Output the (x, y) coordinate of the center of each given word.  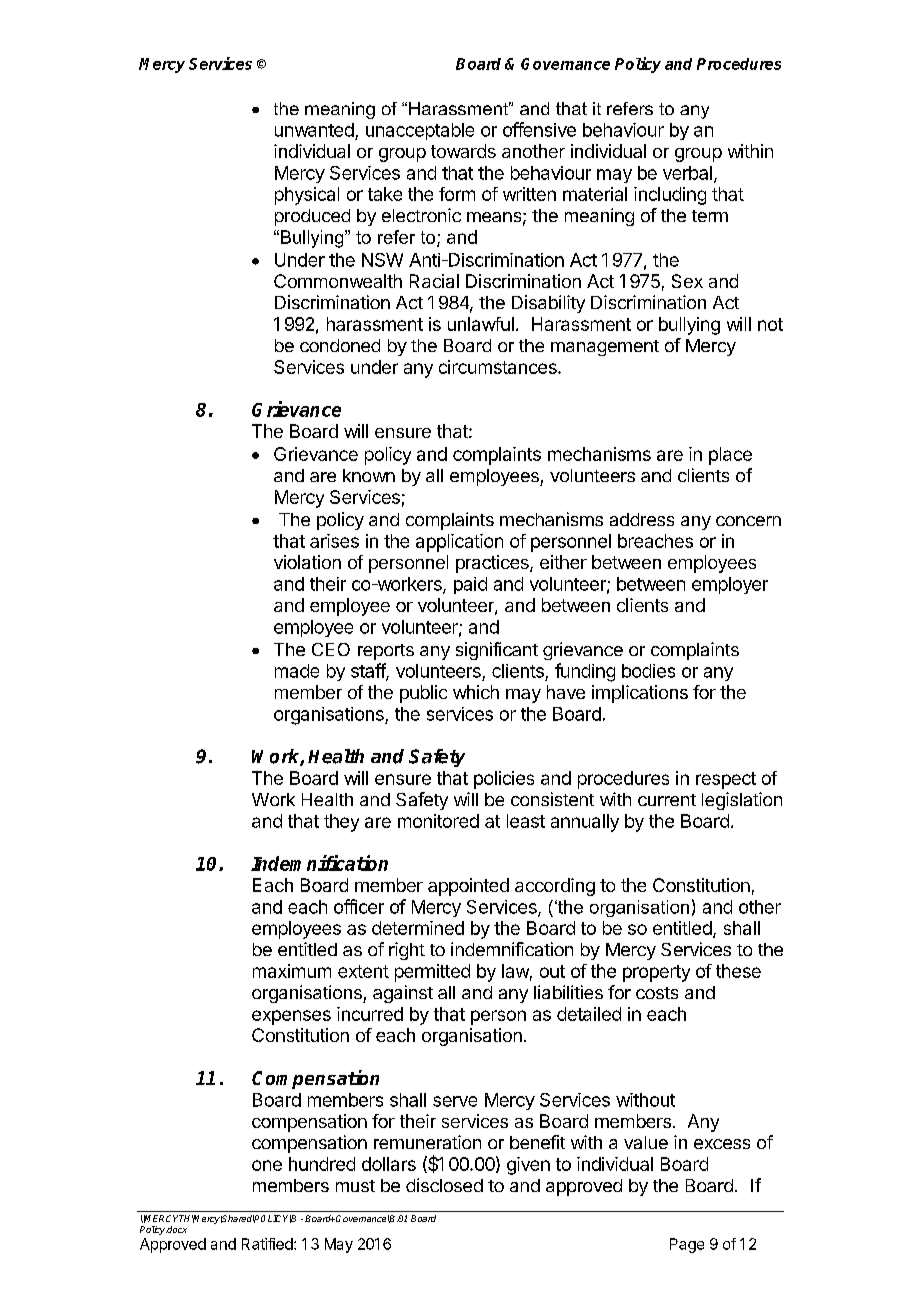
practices (493, 564)
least (526, 821)
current (667, 800)
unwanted (314, 130)
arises (334, 541)
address (642, 519)
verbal (687, 173)
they (341, 823)
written (529, 194)
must (355, 1186)
